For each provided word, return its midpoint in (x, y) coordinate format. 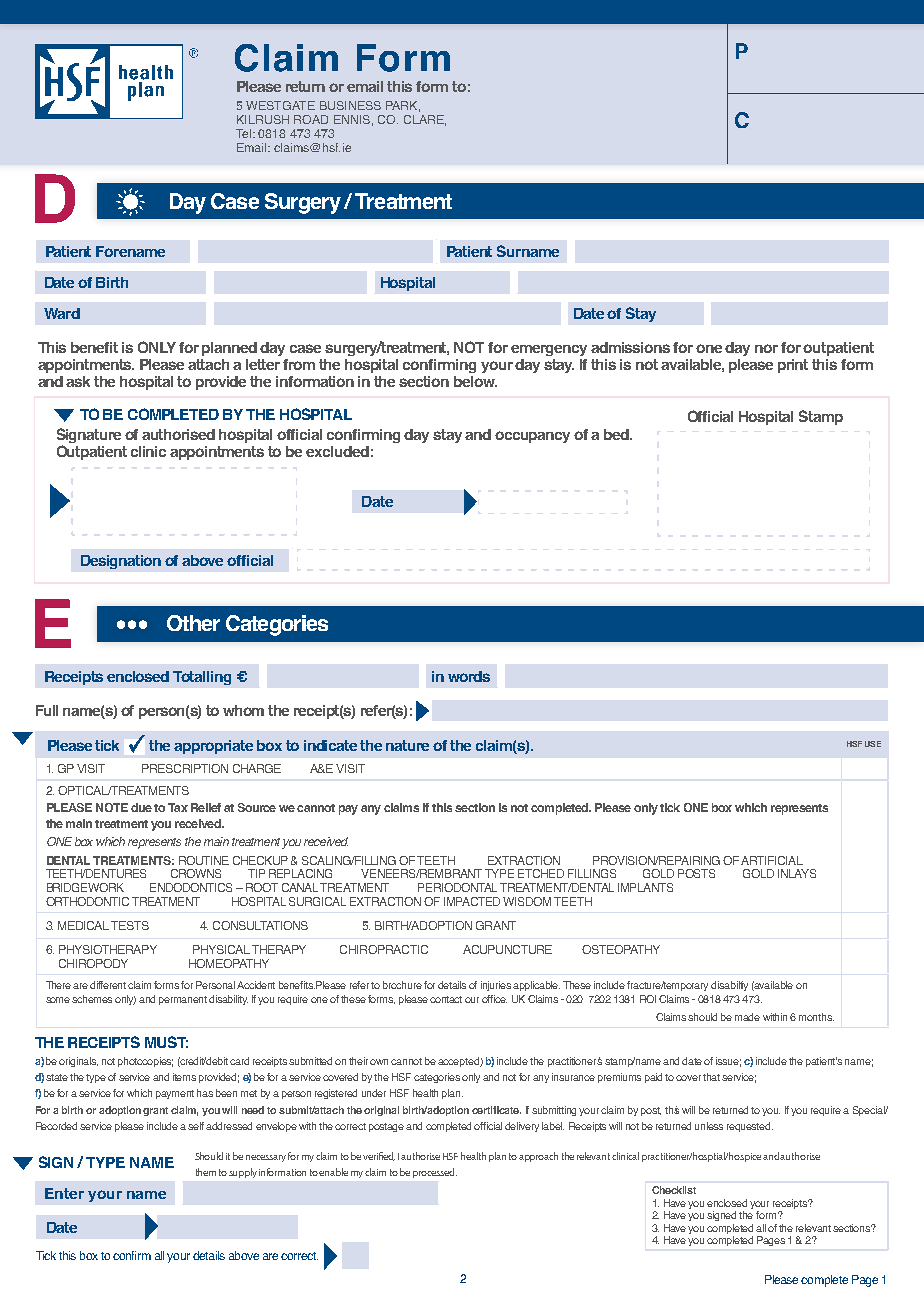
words (469, 676)
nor (766, 348)
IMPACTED (472, 901)
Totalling (202, 678)
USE (873, 744)
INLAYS (797, 873)
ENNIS (352, 119)
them (206, 1172)
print (793, 366)
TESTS (130, 925)
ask (78, 381)
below (475, 381)
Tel (245, 133)
